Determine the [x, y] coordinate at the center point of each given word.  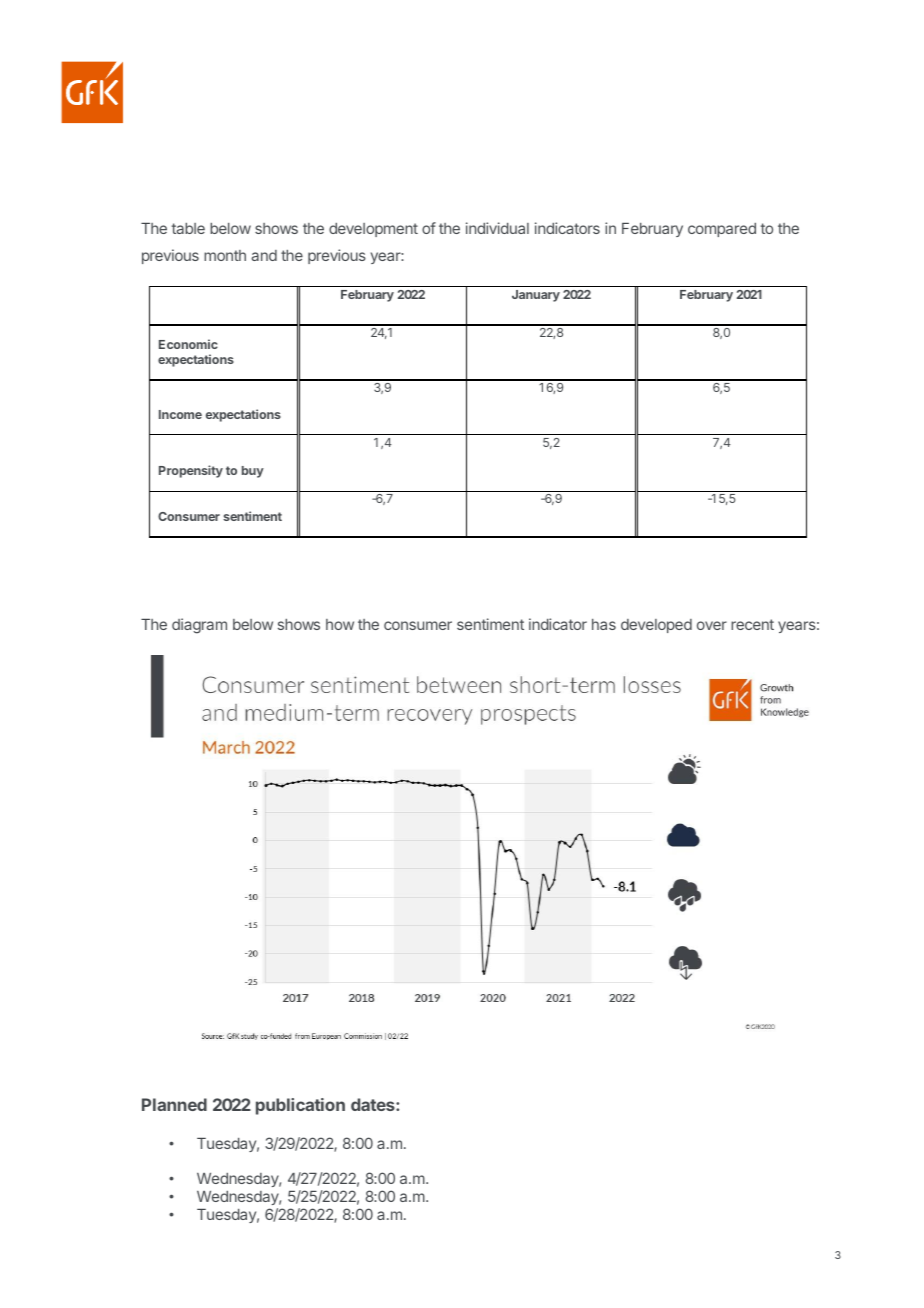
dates [374, 1104]
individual [497, 228]
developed [656, 626]
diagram [199, 626]
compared [722, 230]
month [225, 255]
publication [300, 1106]
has [604, 624]
